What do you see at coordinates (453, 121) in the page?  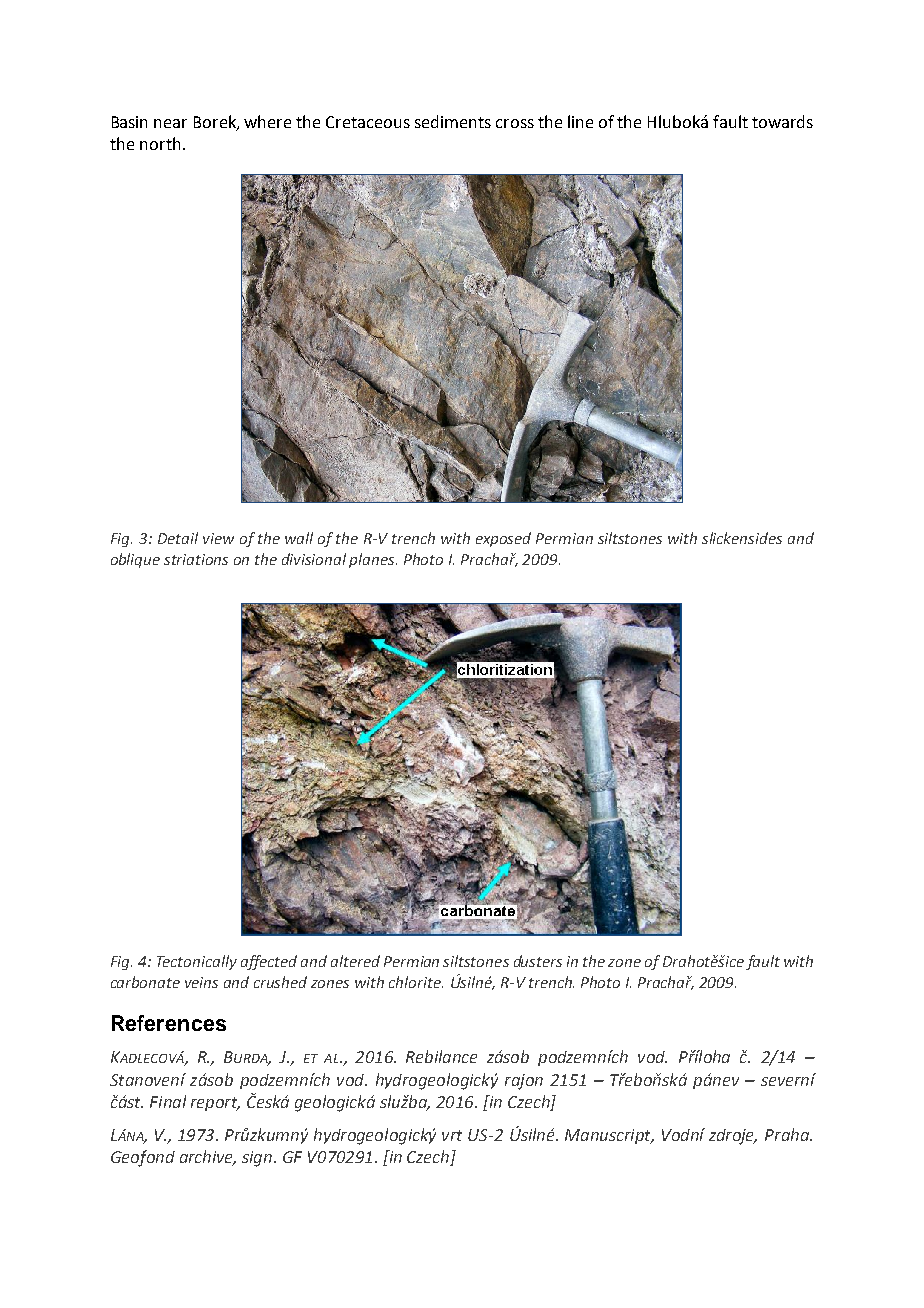 I see `sediments` at bounding box center [453, 121].
